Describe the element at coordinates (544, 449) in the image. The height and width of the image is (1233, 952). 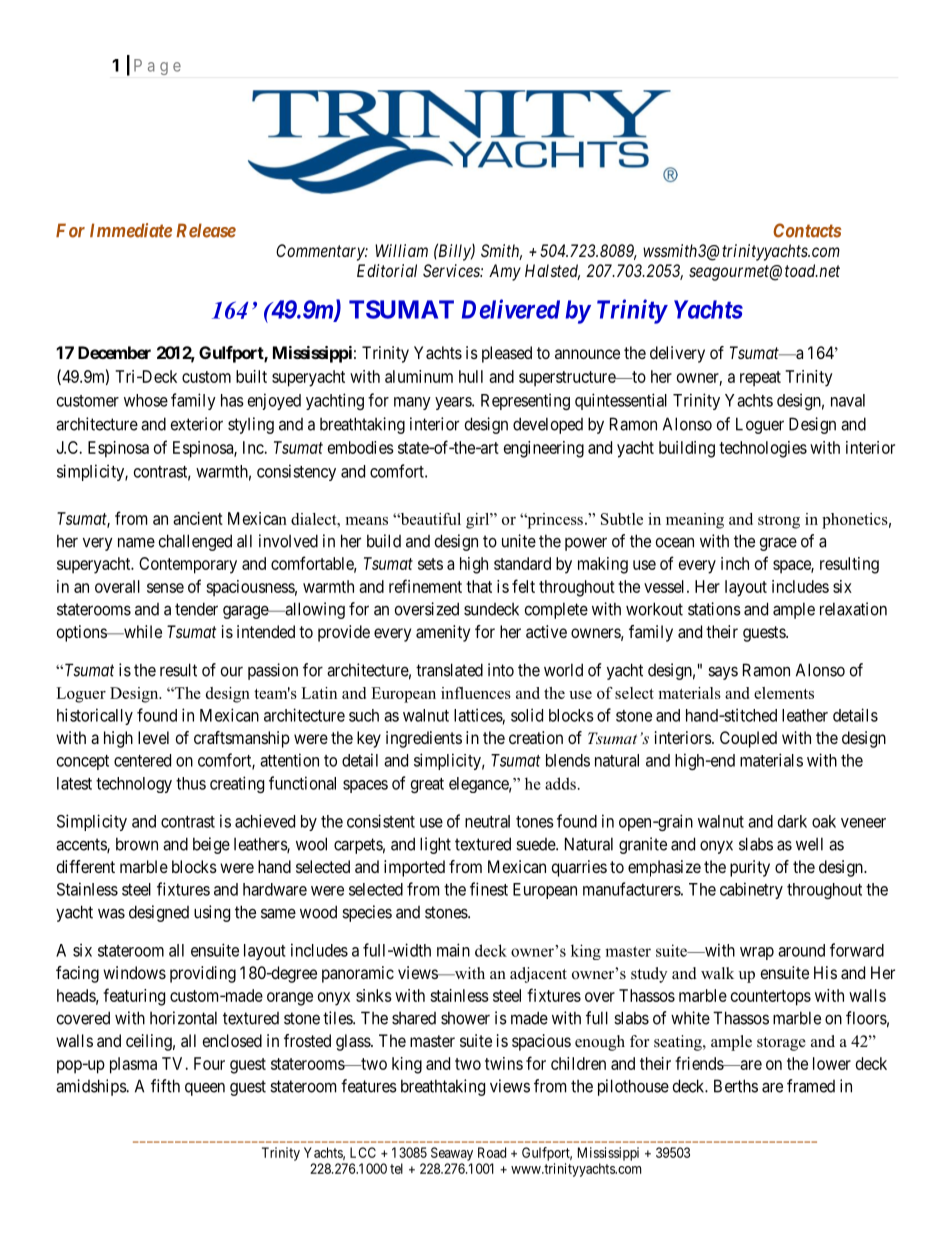
I see `engineering` at that location.
